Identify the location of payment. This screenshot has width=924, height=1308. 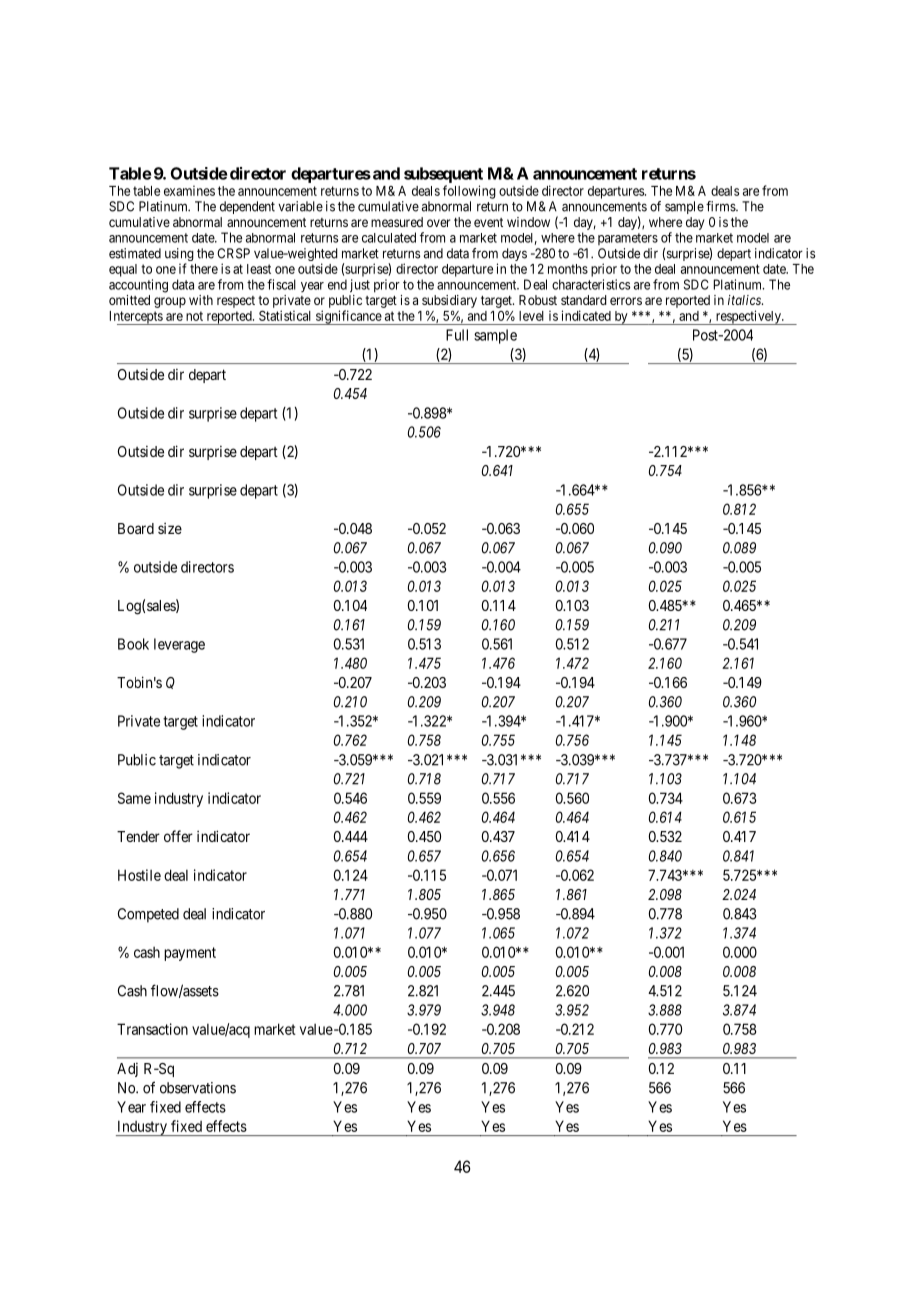
(190, 954).
